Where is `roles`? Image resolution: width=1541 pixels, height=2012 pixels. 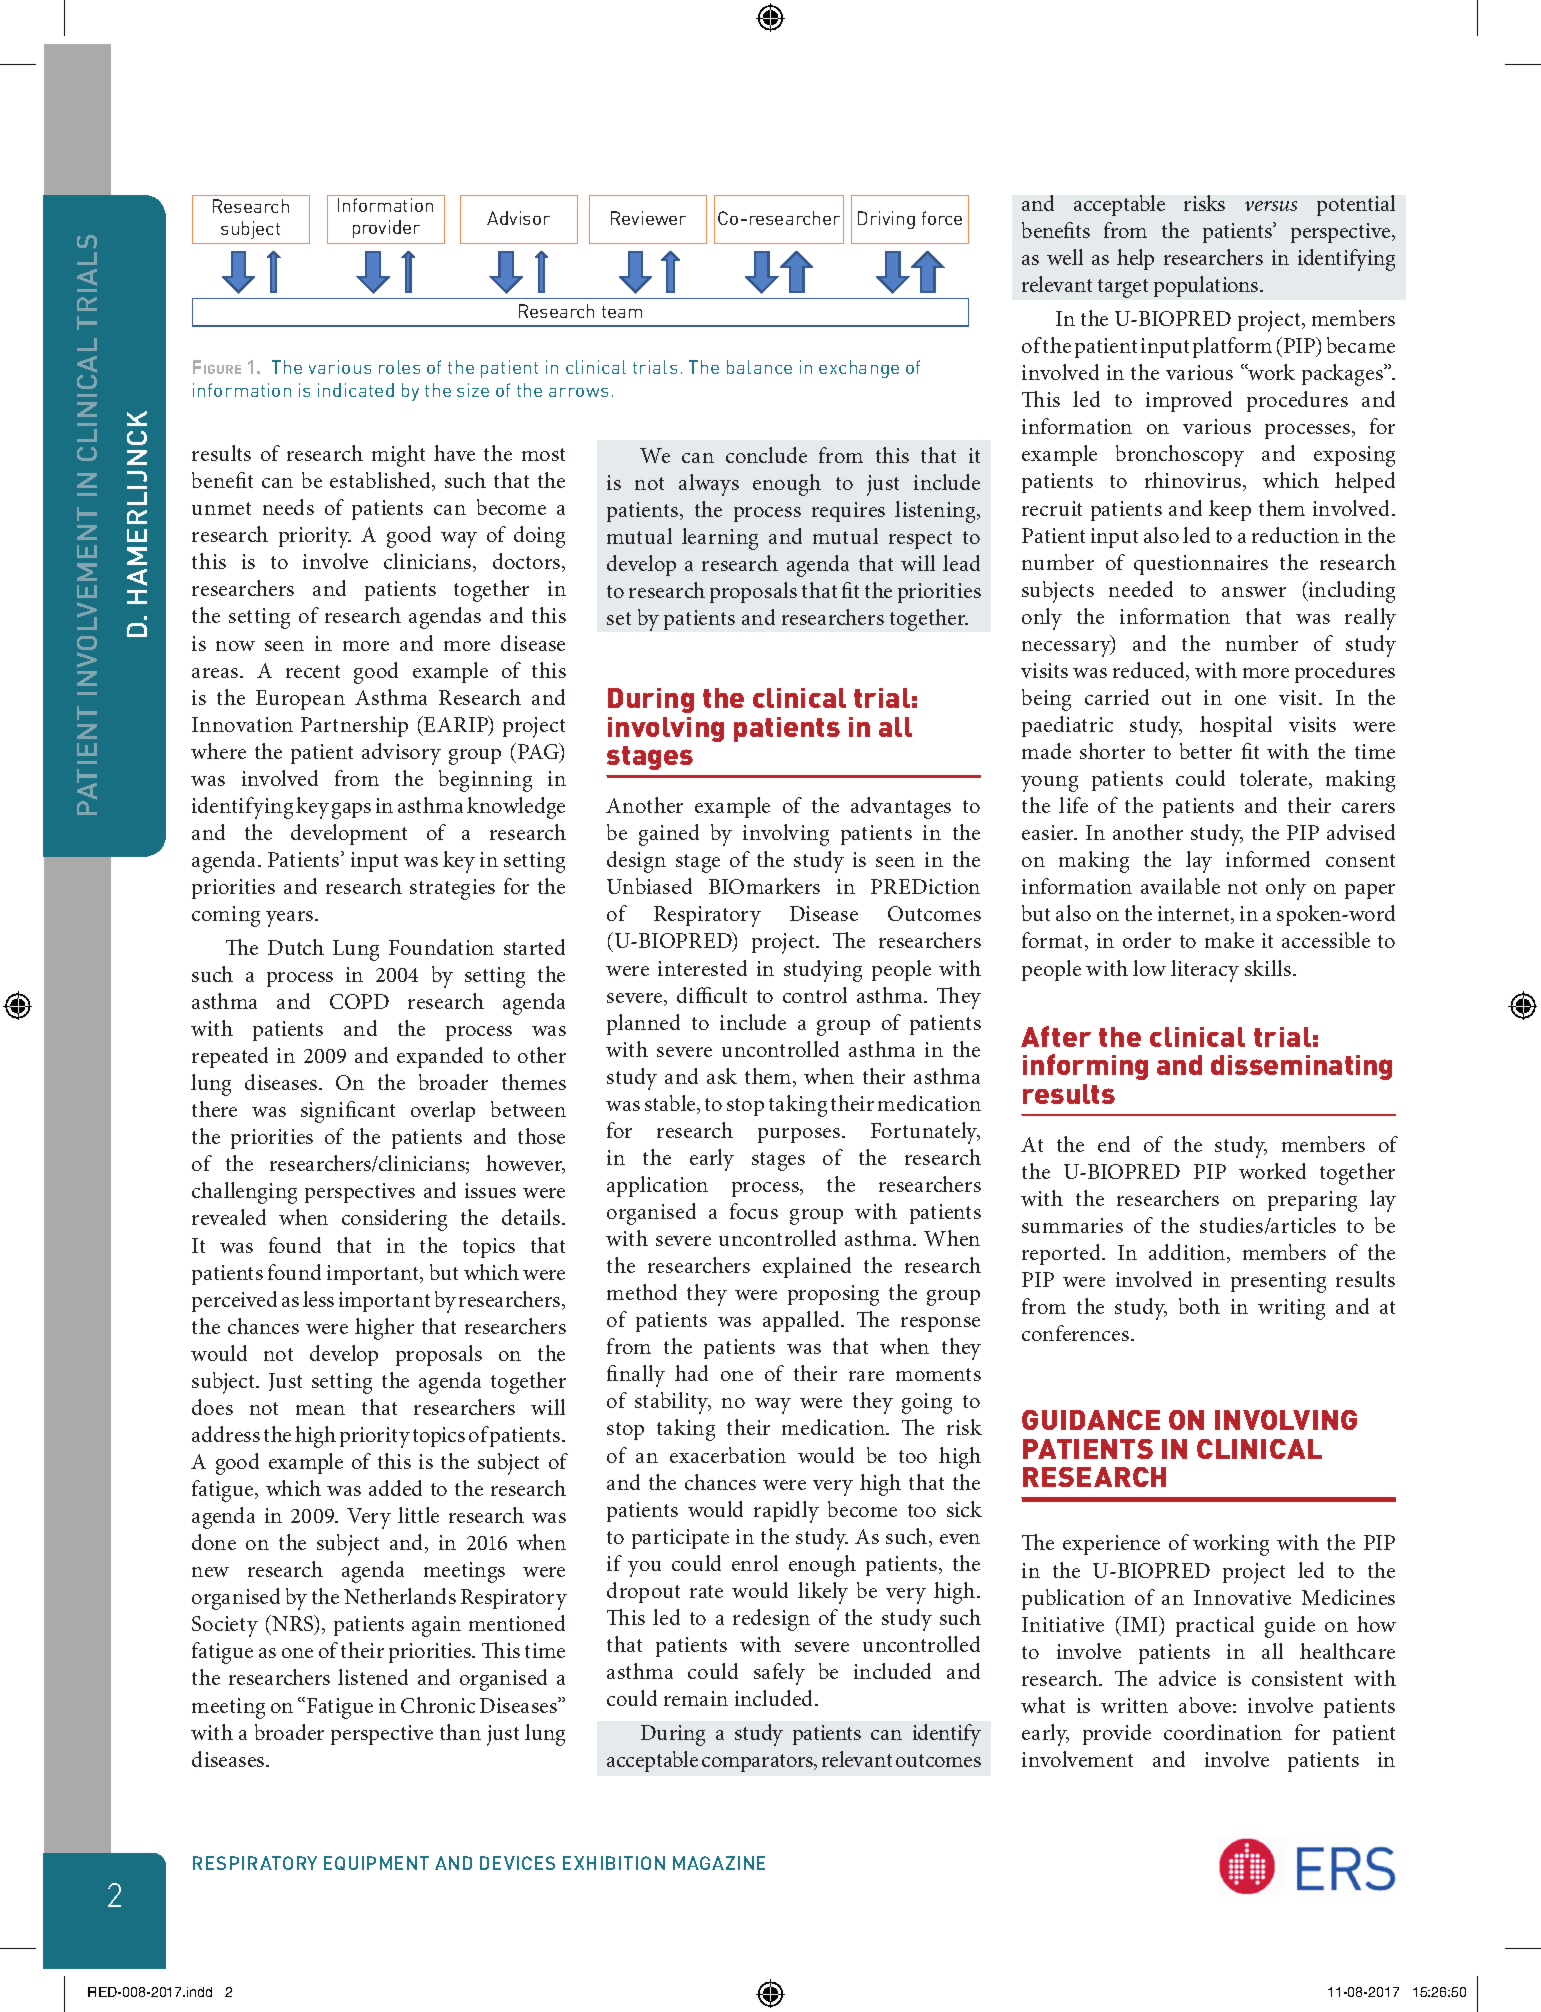
roles is located at coordinates (399, 367).
